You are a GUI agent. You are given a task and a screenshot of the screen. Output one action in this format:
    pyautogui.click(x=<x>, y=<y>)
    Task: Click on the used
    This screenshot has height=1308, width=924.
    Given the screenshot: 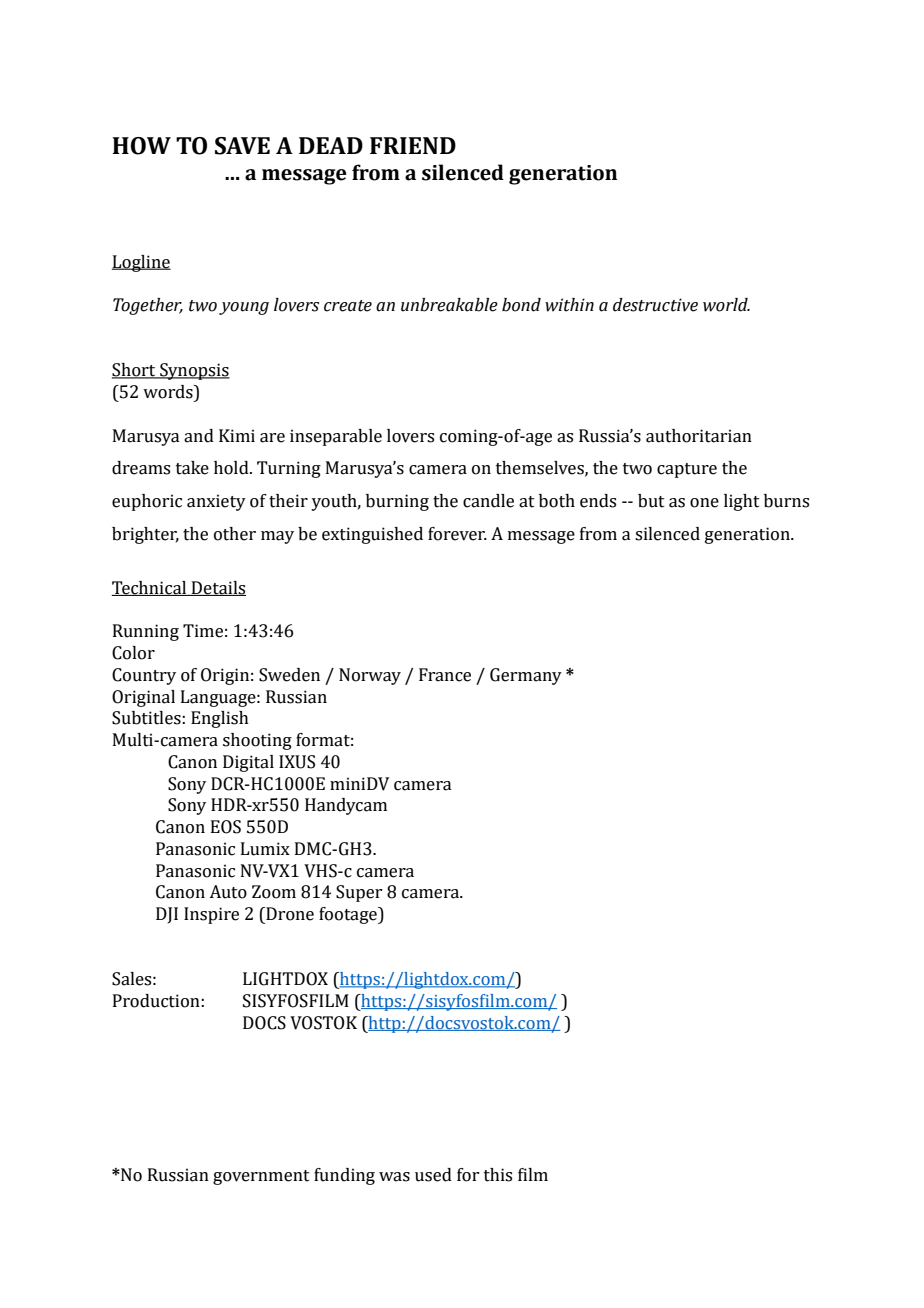 What is the action you would take?
    pyautogui.click(x=433, y=1175)
